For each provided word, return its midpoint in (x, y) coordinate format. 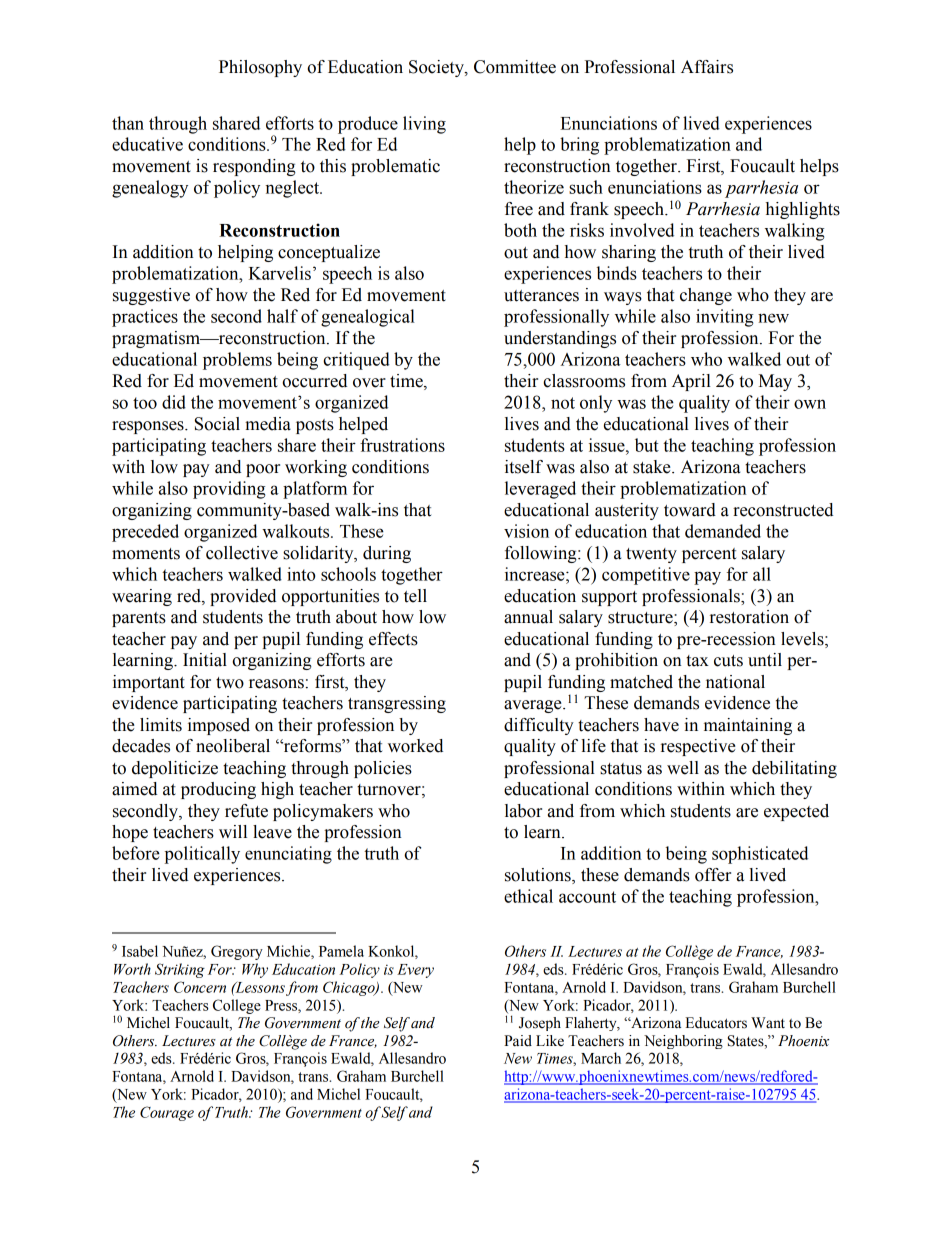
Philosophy (260, 68)
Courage (167, 1113)
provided (243, 597)
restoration (749, 617)
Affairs (707, 67)
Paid (518, 1041)
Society (437, 68)
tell (415, 596)
